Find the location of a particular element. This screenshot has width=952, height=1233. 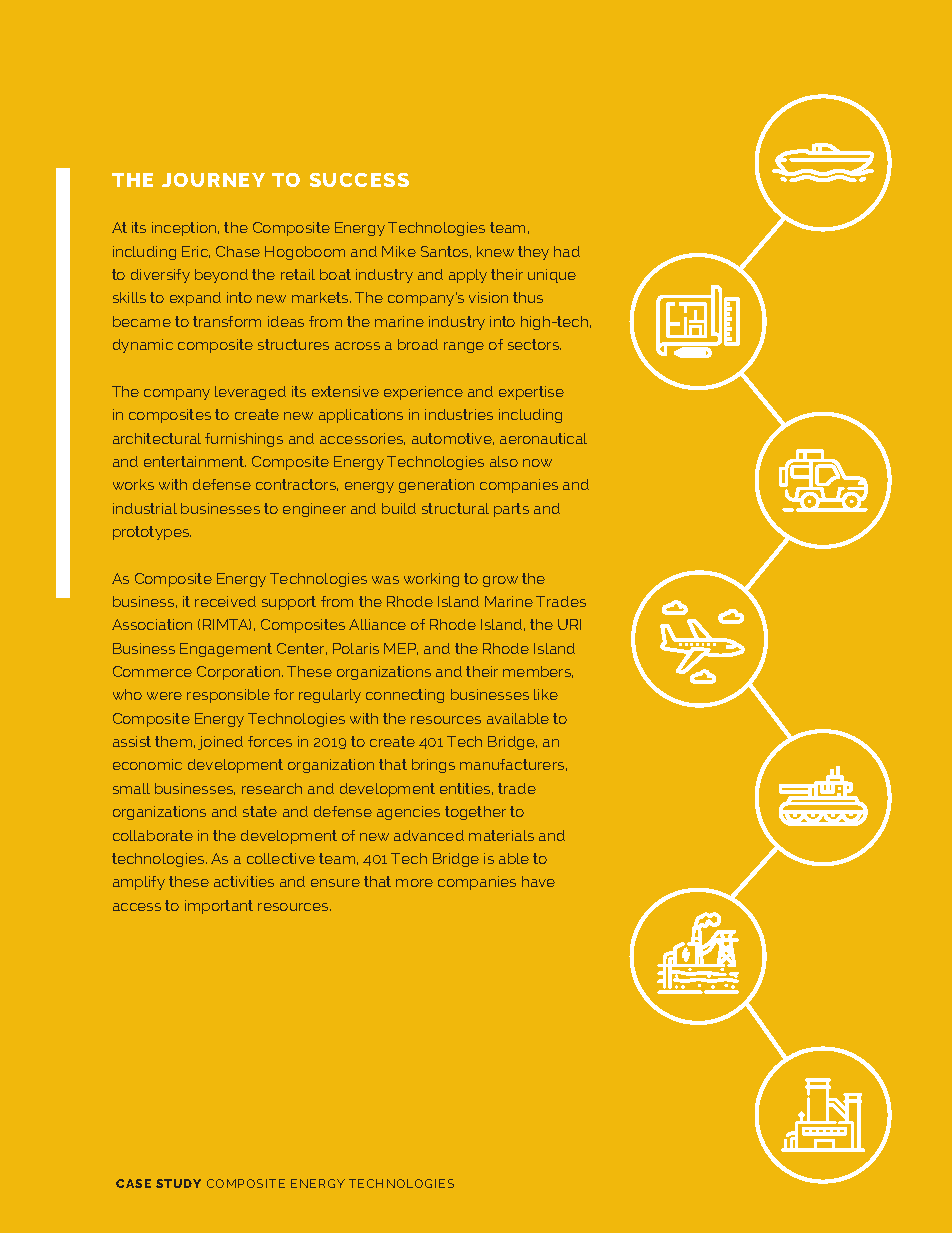

SUCCESS is located at coordinates (359, 180).
